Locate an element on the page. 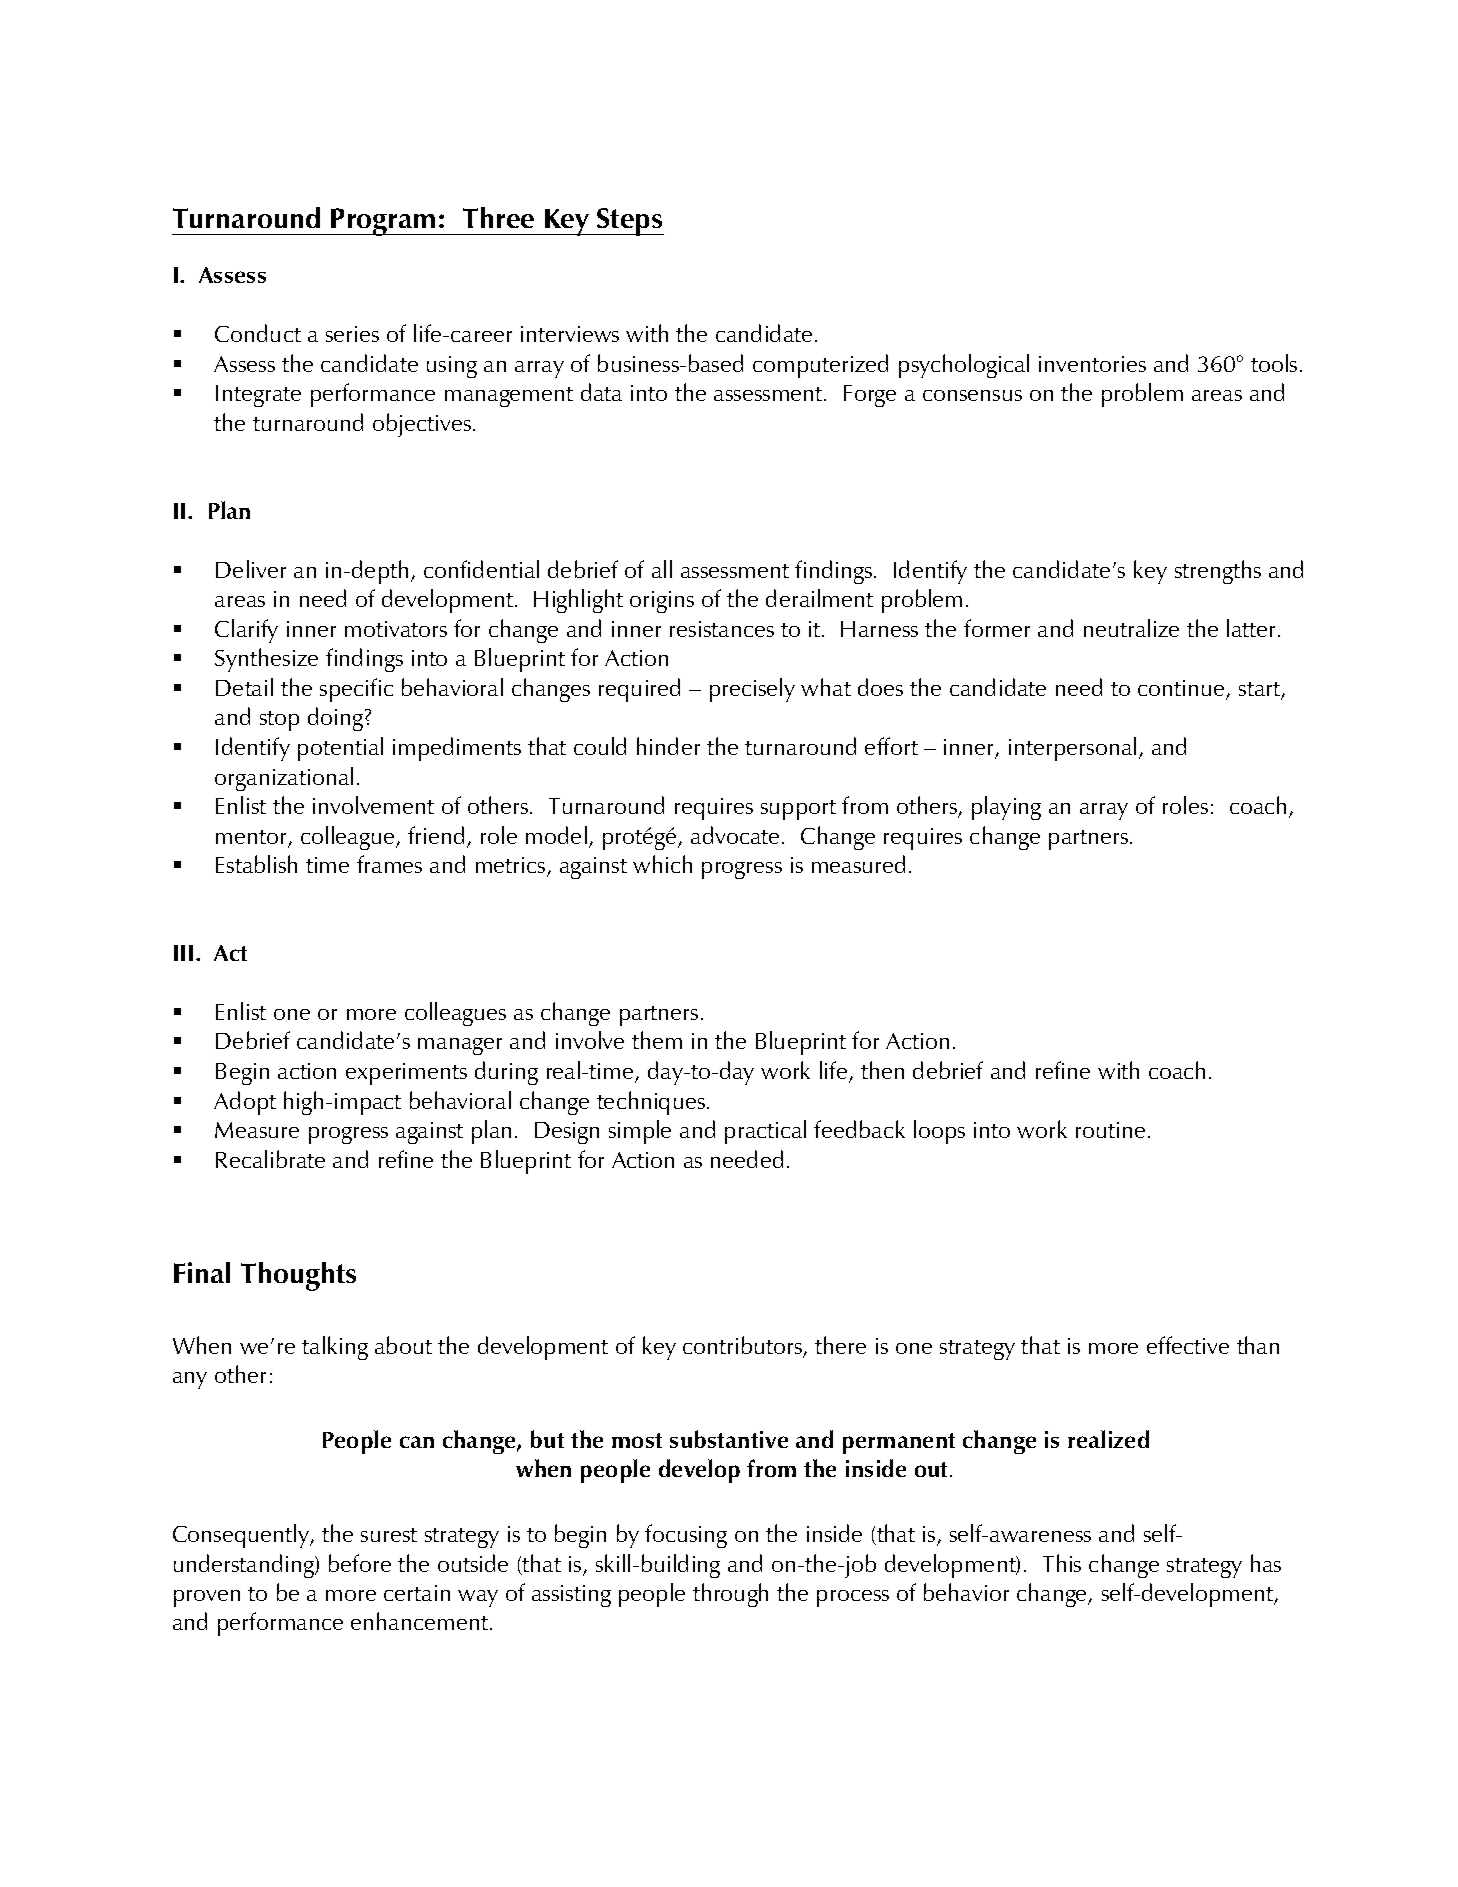 The height and width of the page is (1887, 1458). doing is located at coordinates (337, 719).
